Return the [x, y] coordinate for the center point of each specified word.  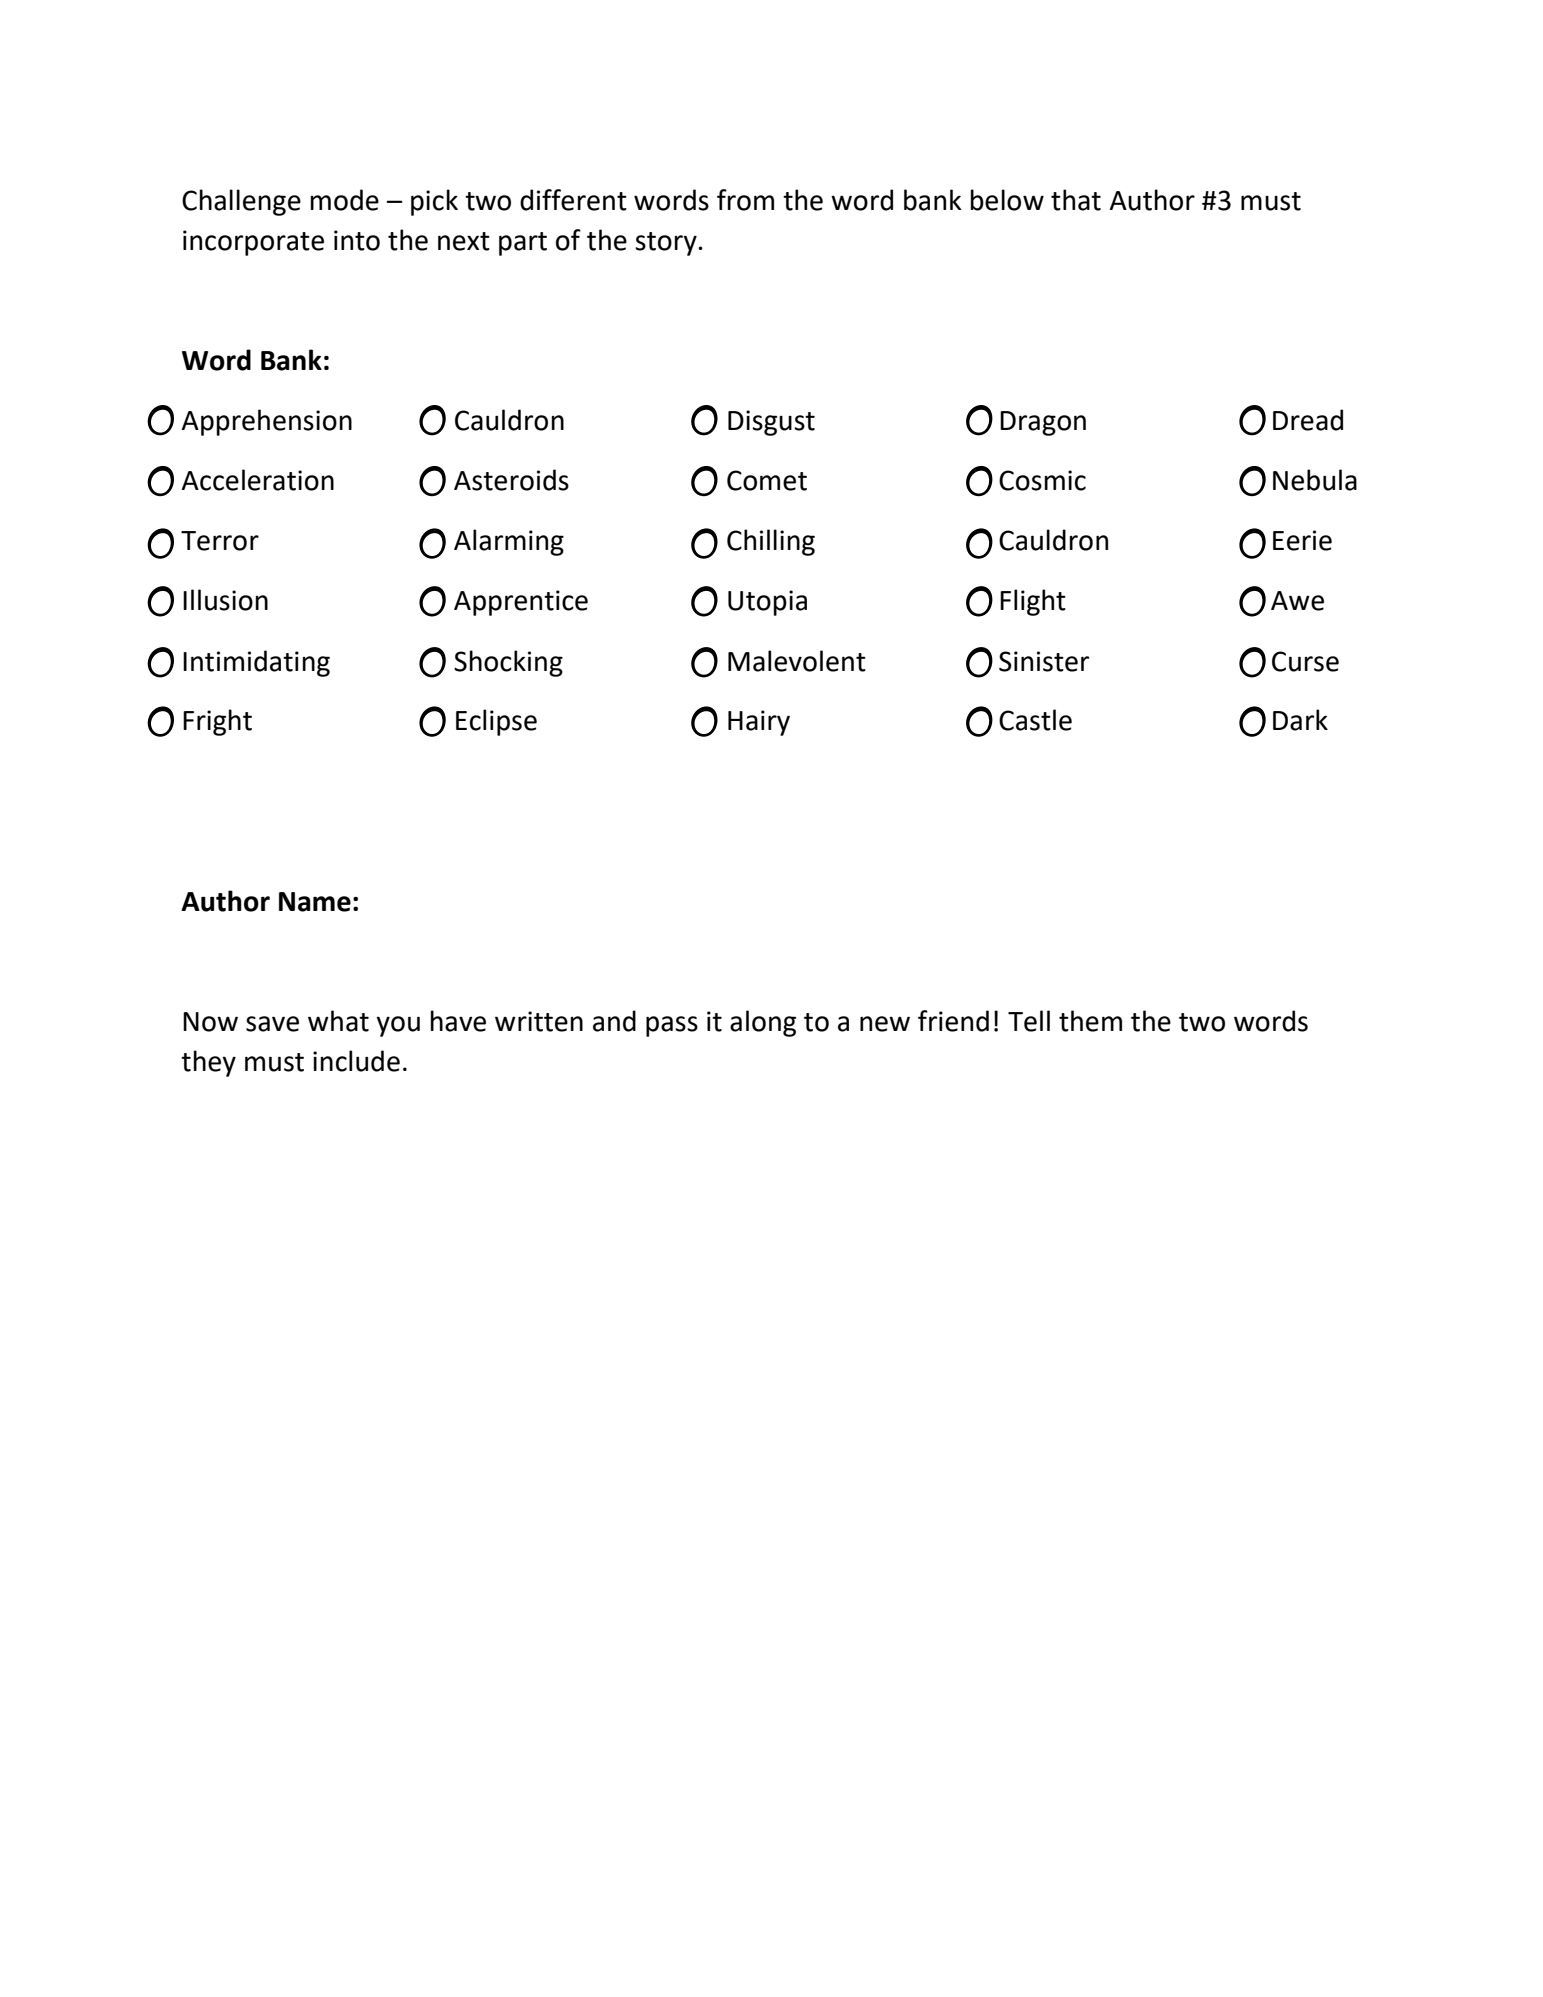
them [1090, 1021]
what [338, 1021]
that [1076, 200]
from [745, 200]
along [763, 1023]
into [357, 240]
